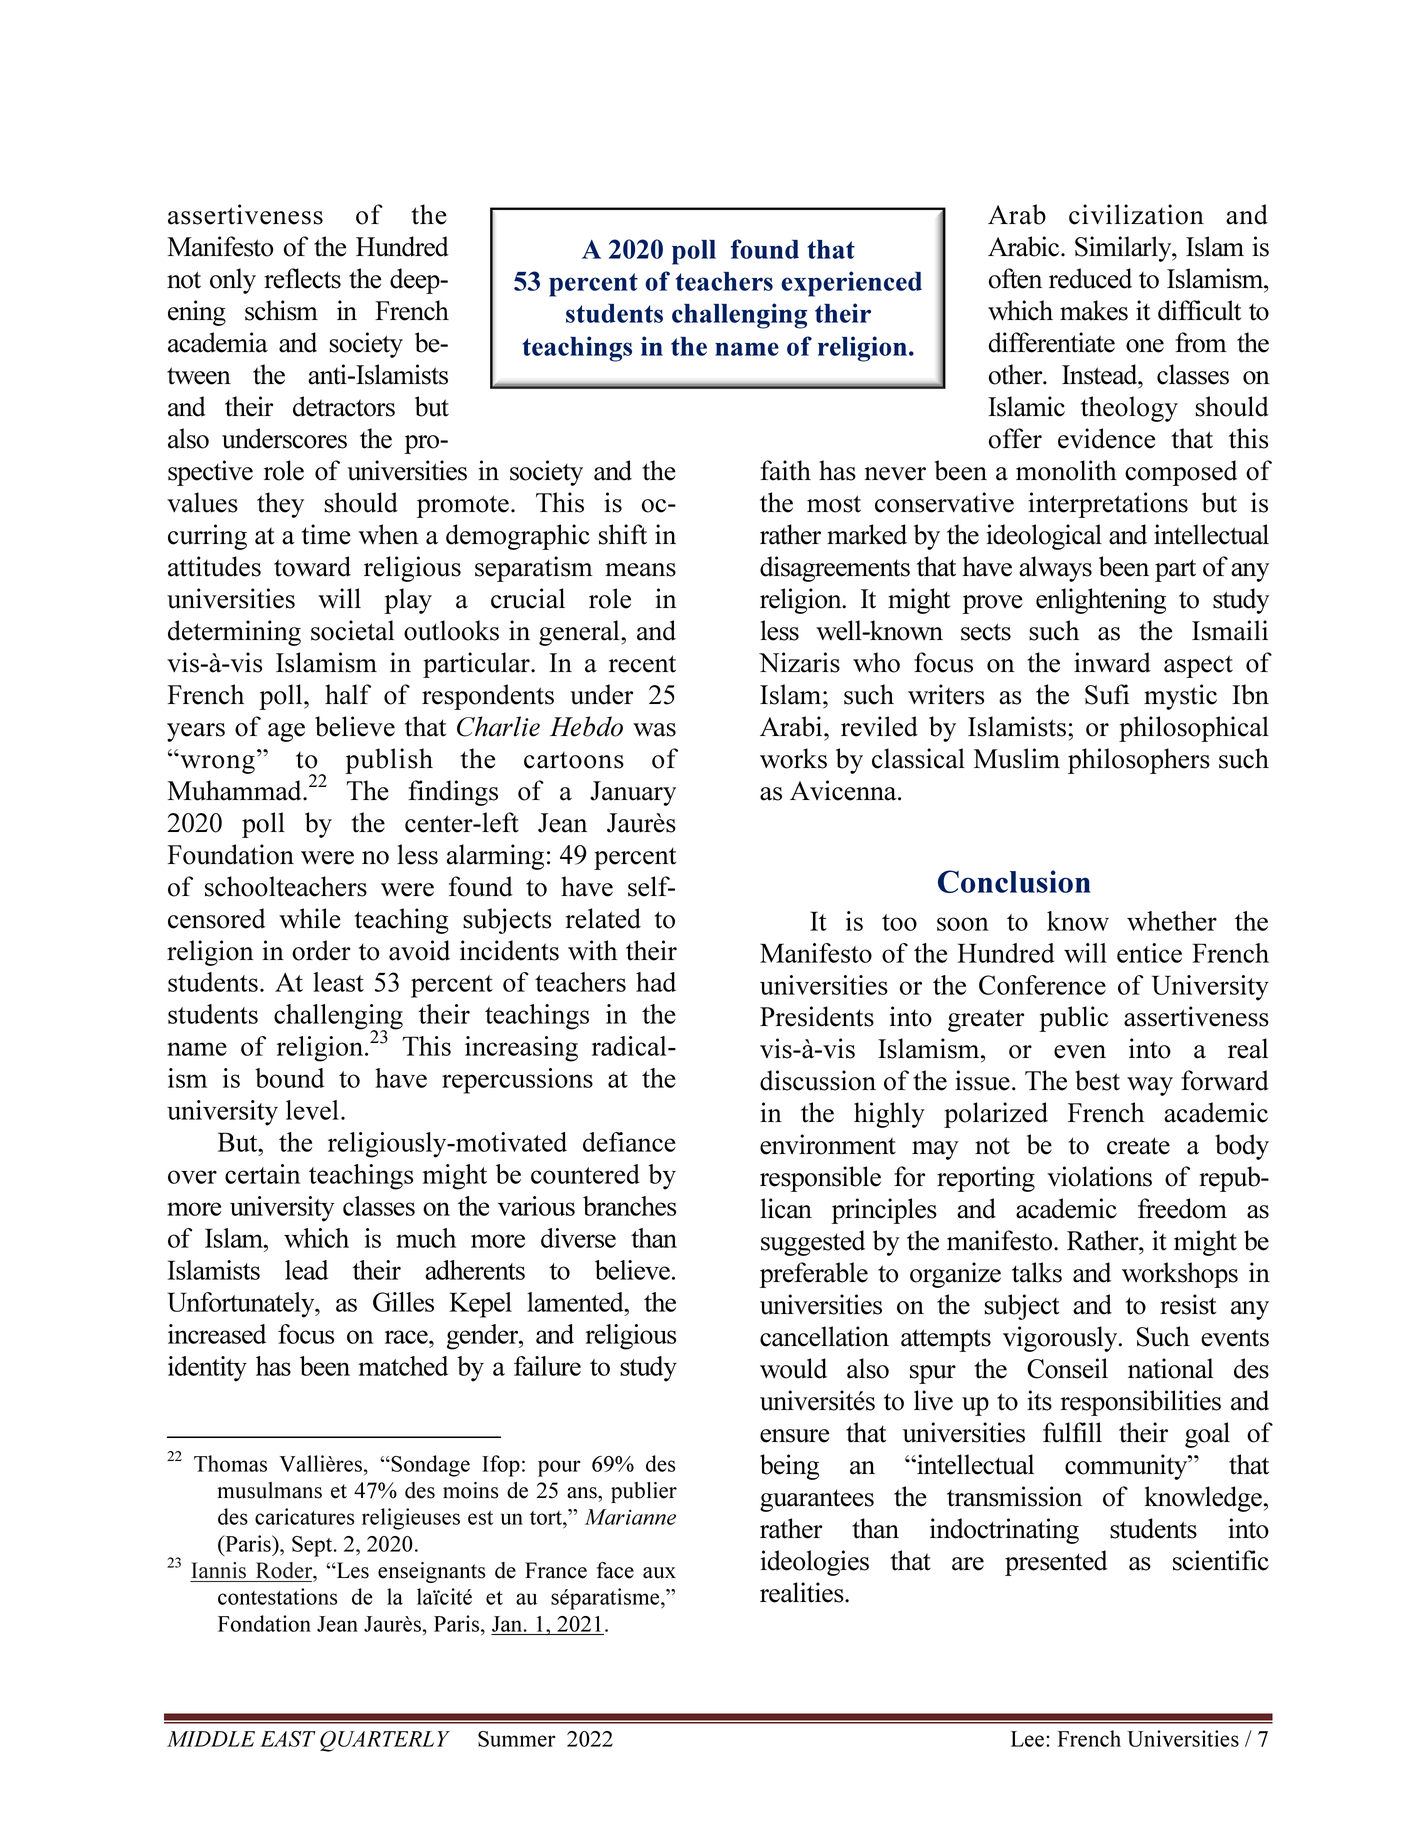  I want to click on had, so click(656, 982).
